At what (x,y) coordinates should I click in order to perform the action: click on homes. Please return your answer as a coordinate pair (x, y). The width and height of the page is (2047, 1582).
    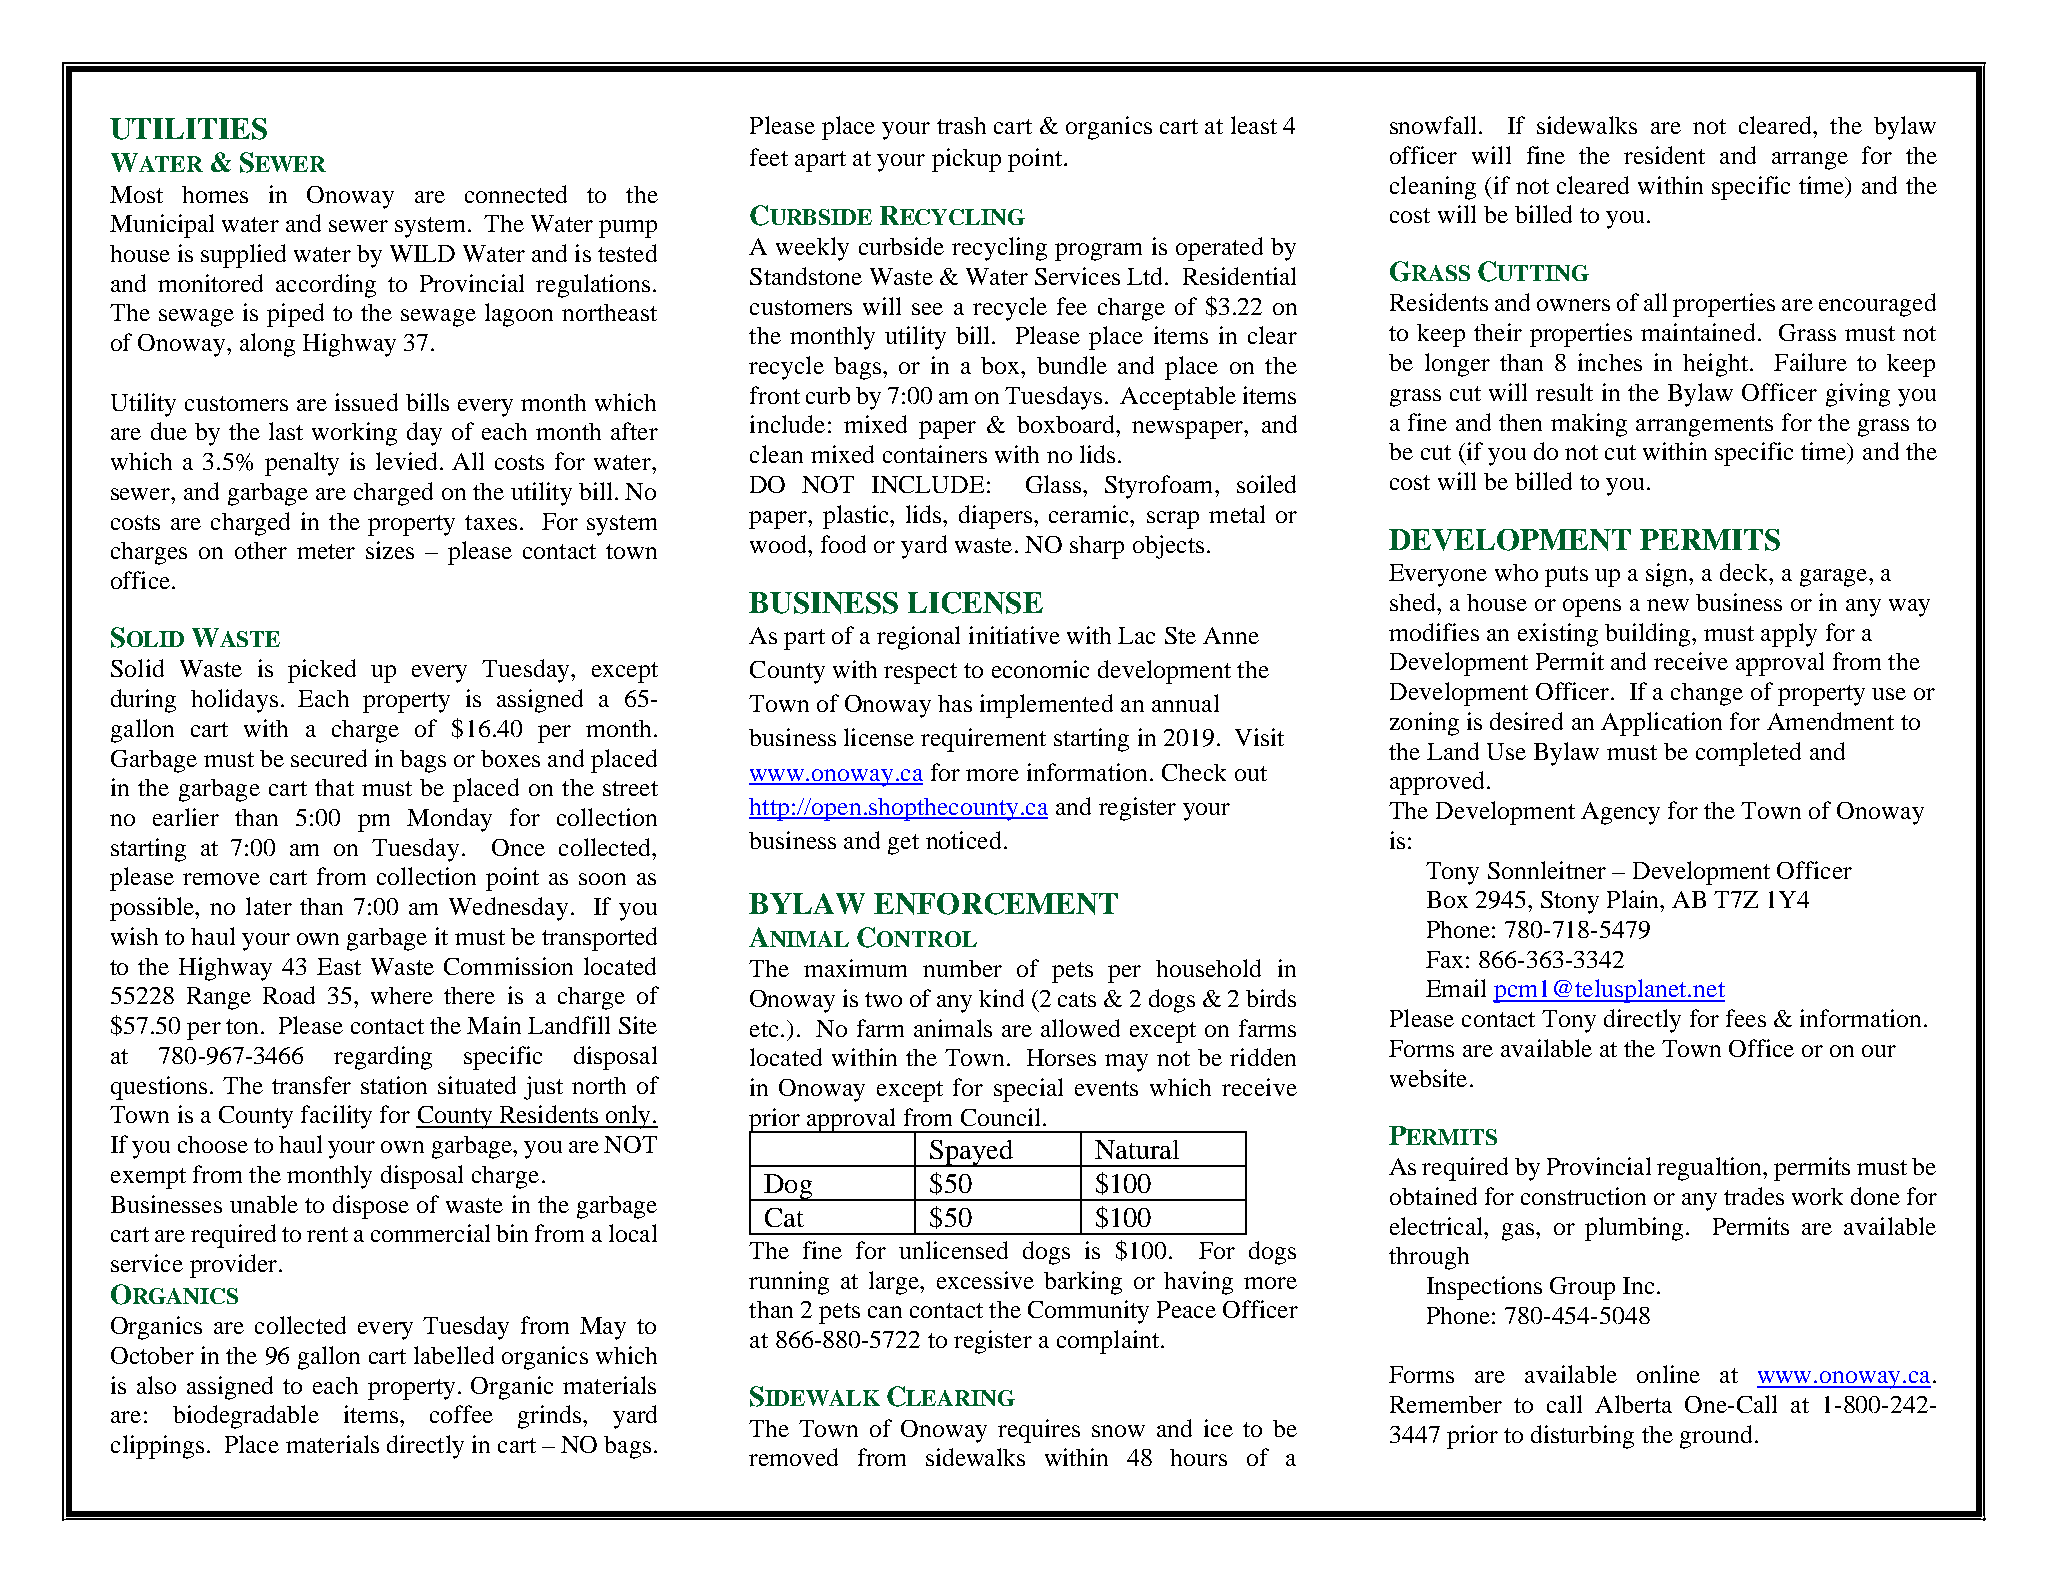
    Looking at the image, I should click on (215, 194).
